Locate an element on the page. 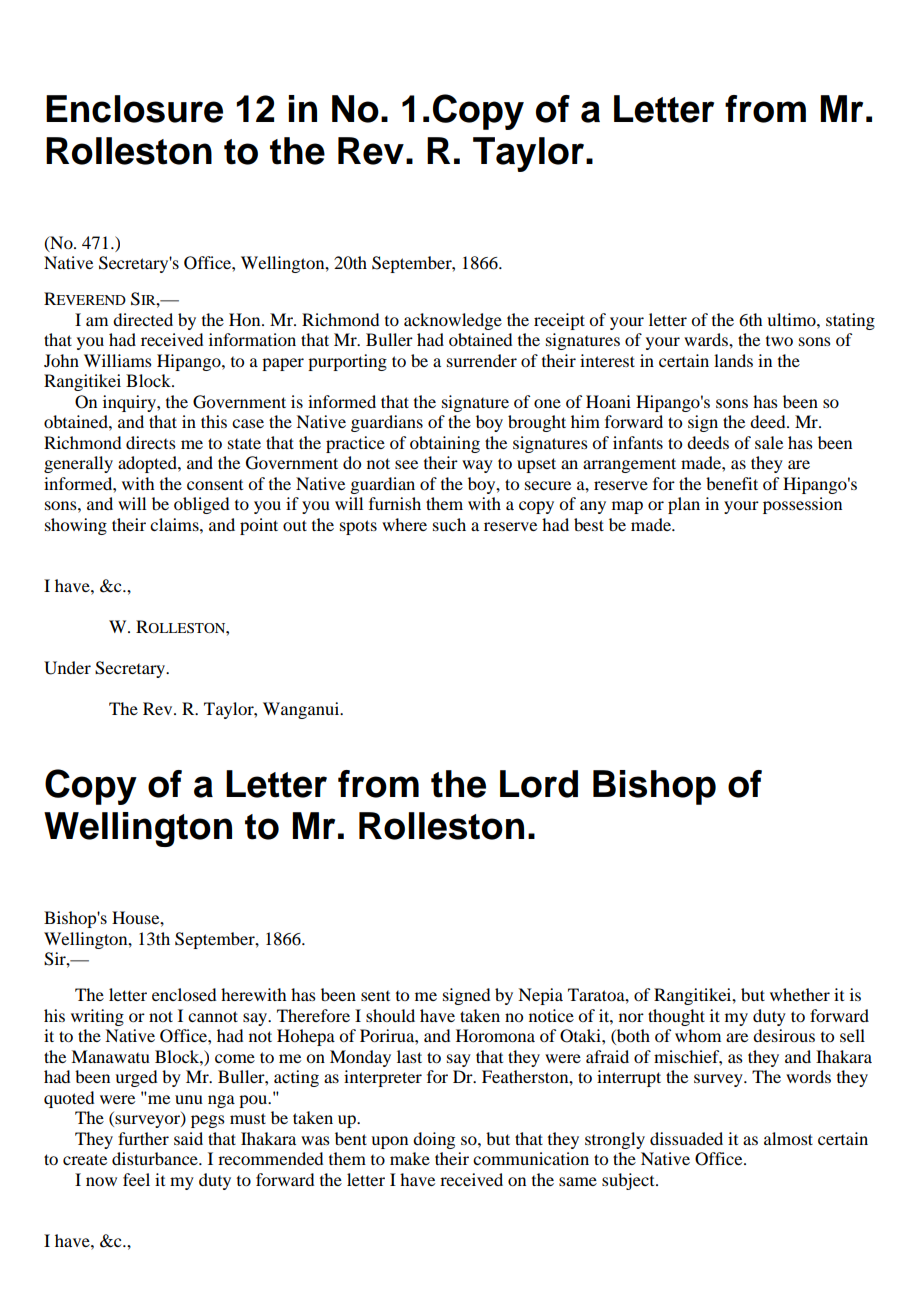  enclosed is located at coordinates (184, 994).
